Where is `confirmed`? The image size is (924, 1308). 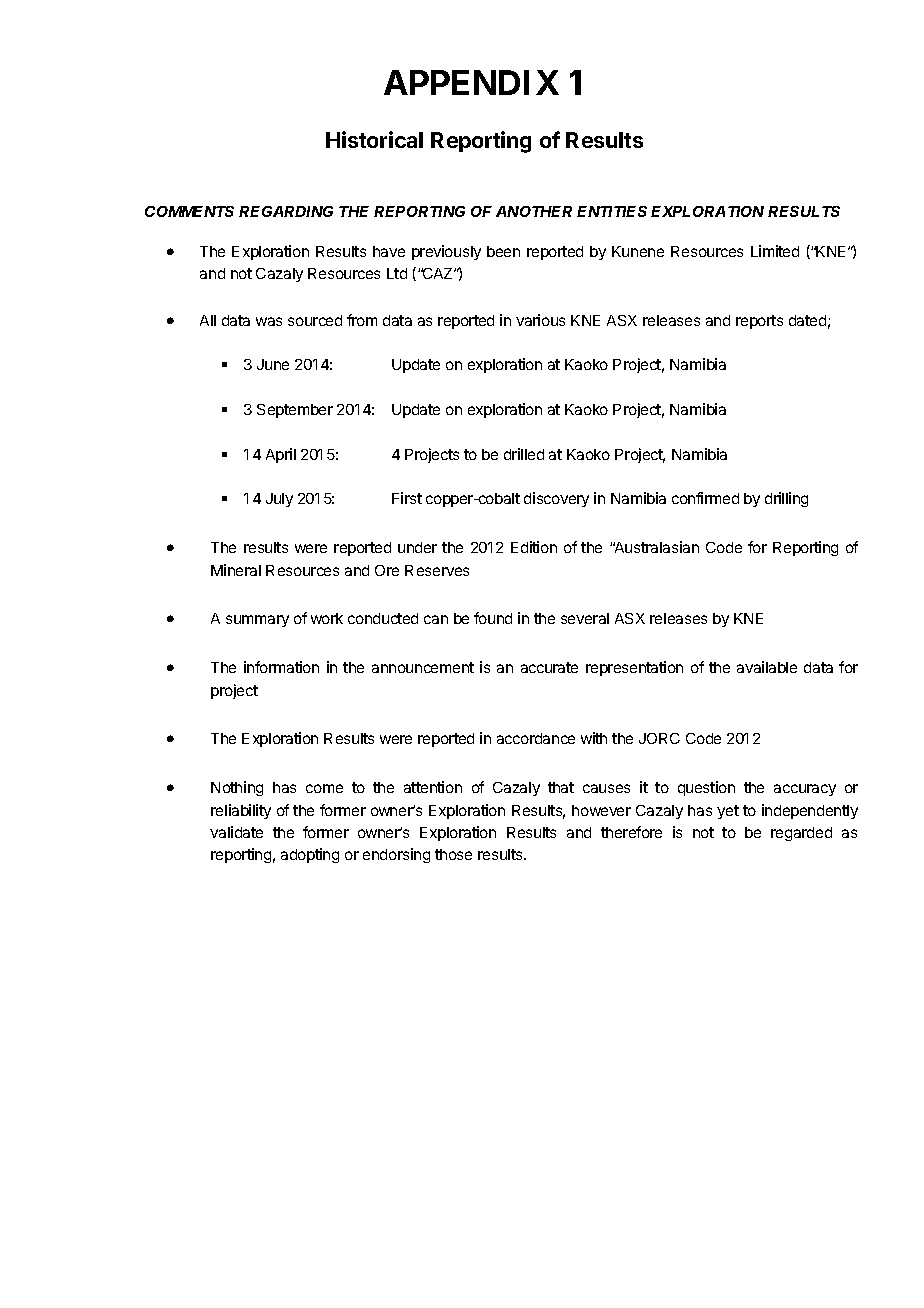 confirmed is located at coordinates (705, 498).
